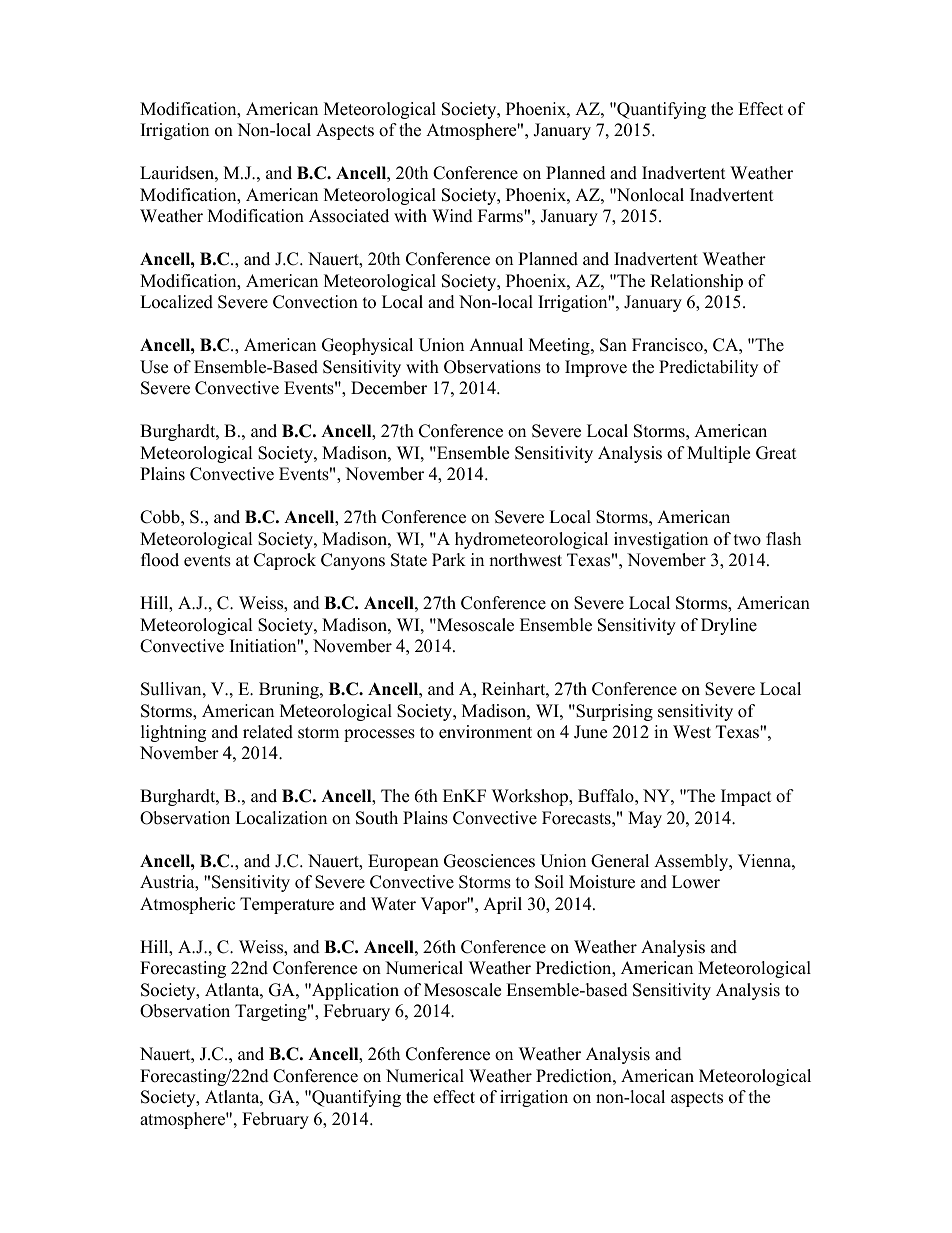 The height and width of the screenshot is (1233, 952). I want to click on environment, so click(485, 732).
